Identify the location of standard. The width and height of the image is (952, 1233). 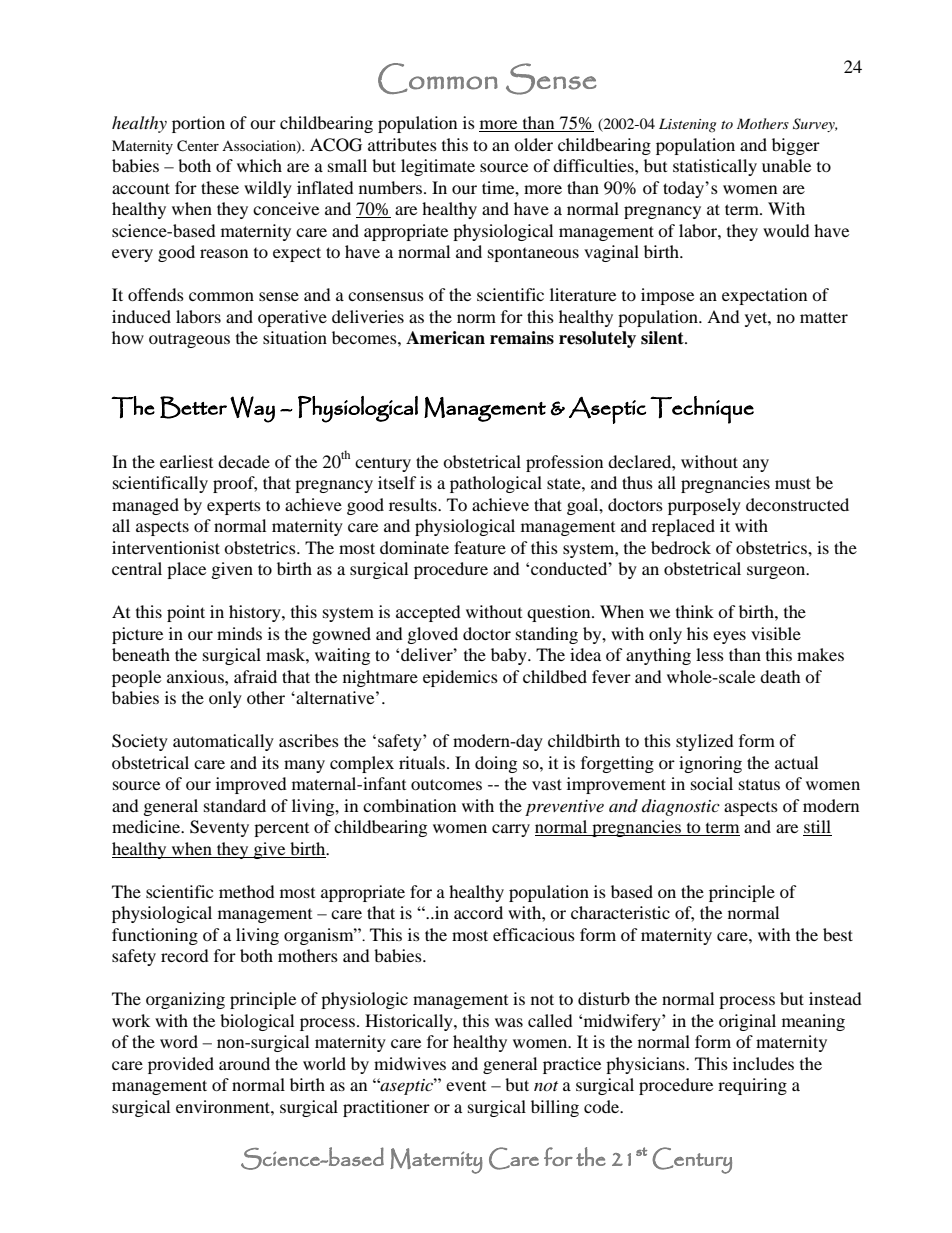
(235, 805).
